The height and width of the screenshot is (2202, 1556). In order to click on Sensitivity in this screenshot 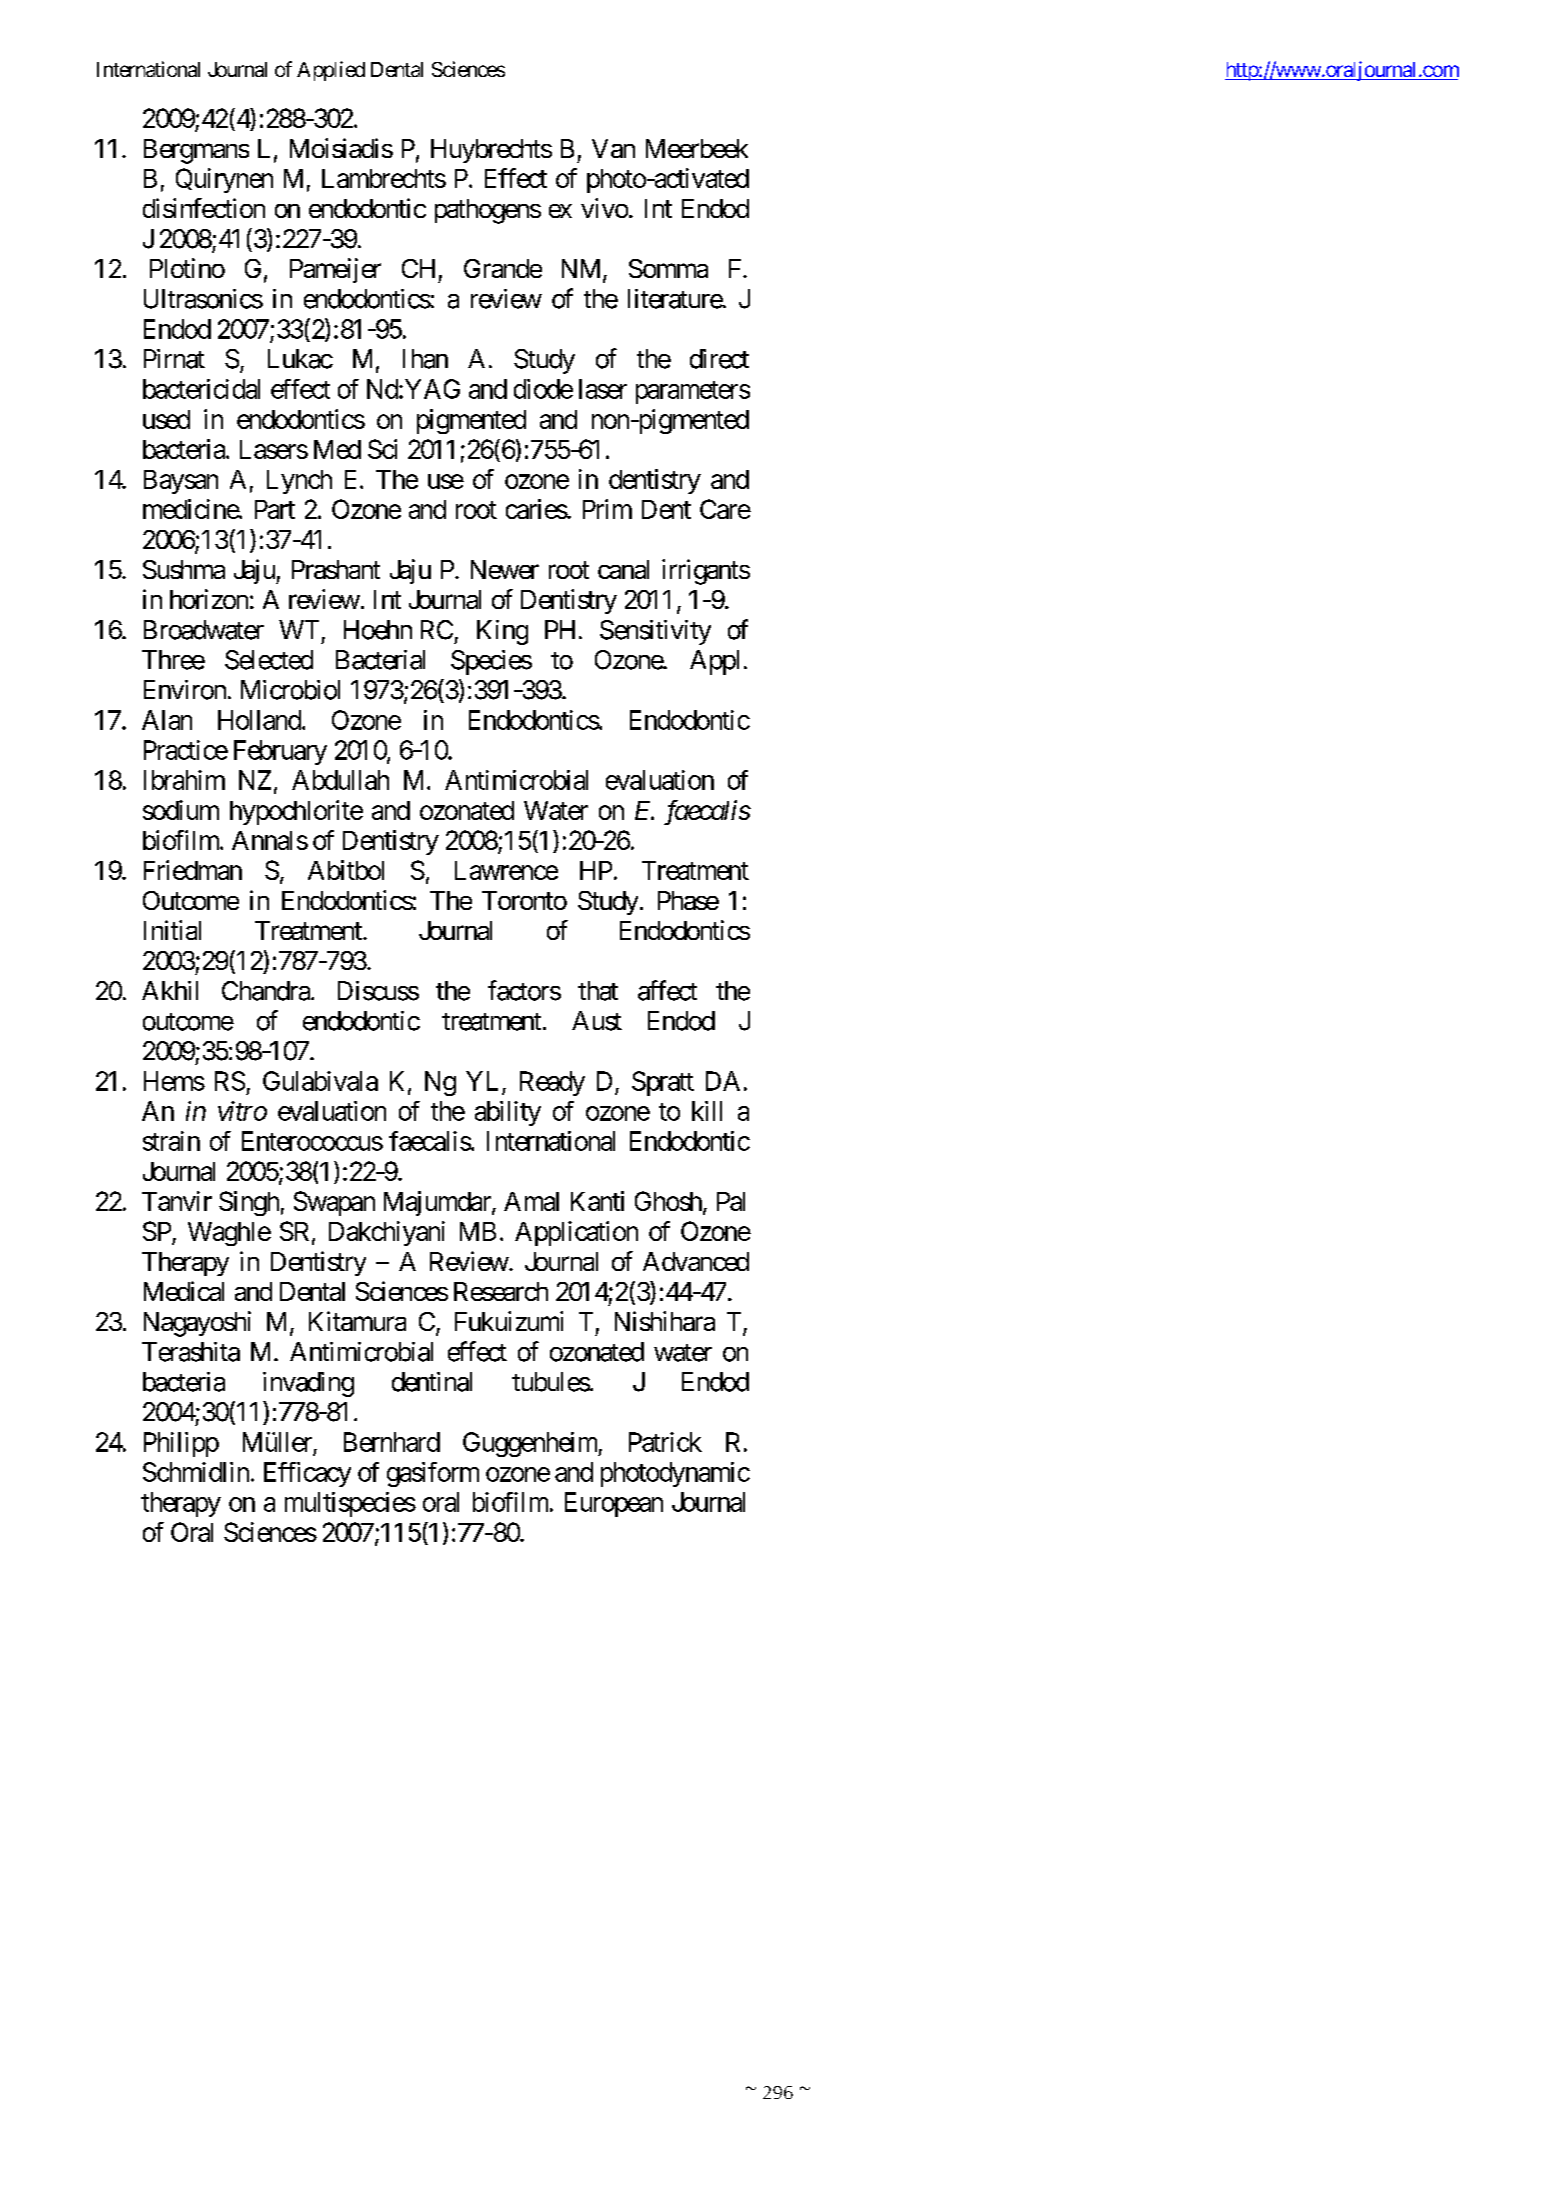, I will do `click(655, 632)`.
